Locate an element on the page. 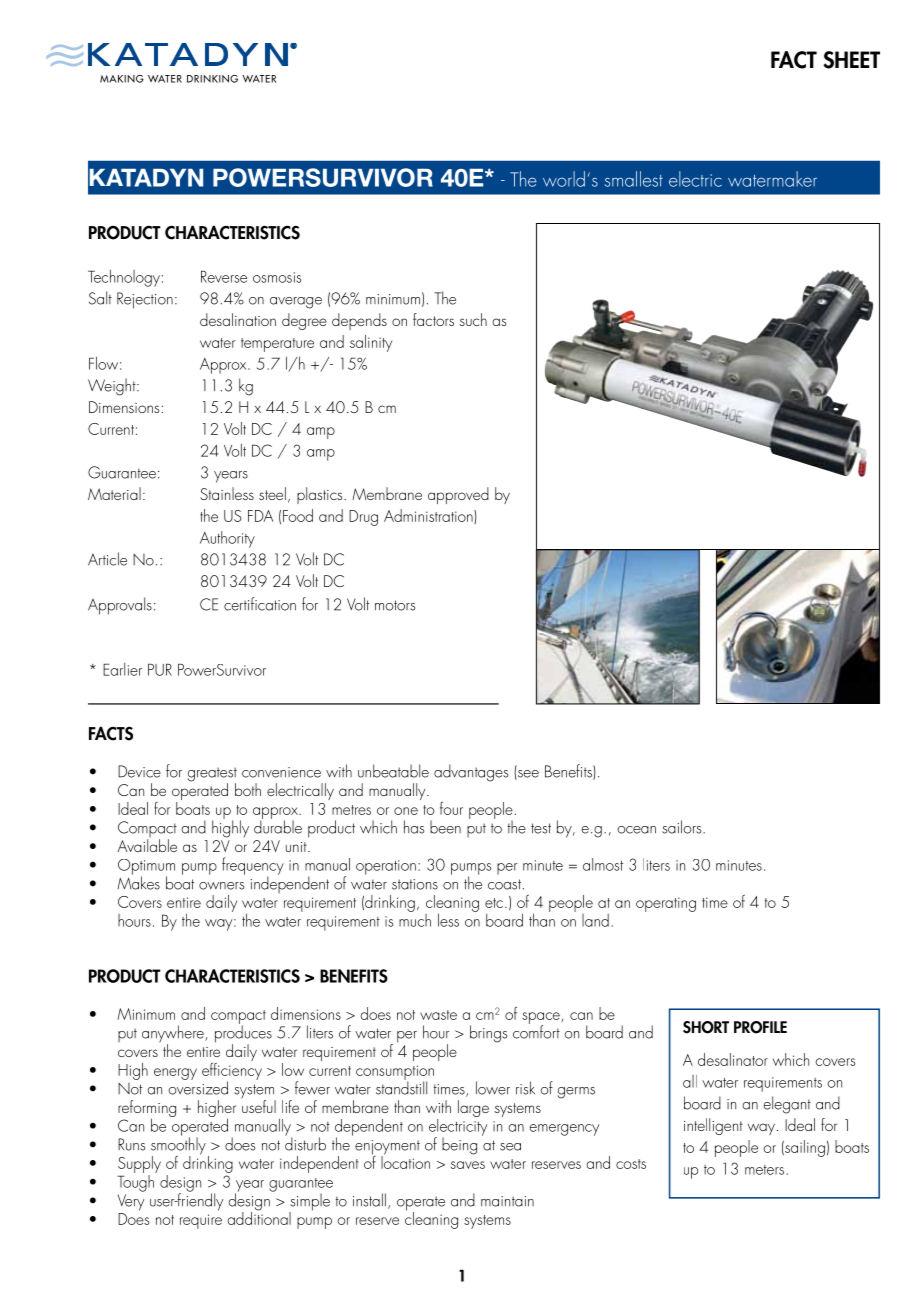 This image has width=924, height=1308. PROFILE is located at coordinates (760, 1027).
